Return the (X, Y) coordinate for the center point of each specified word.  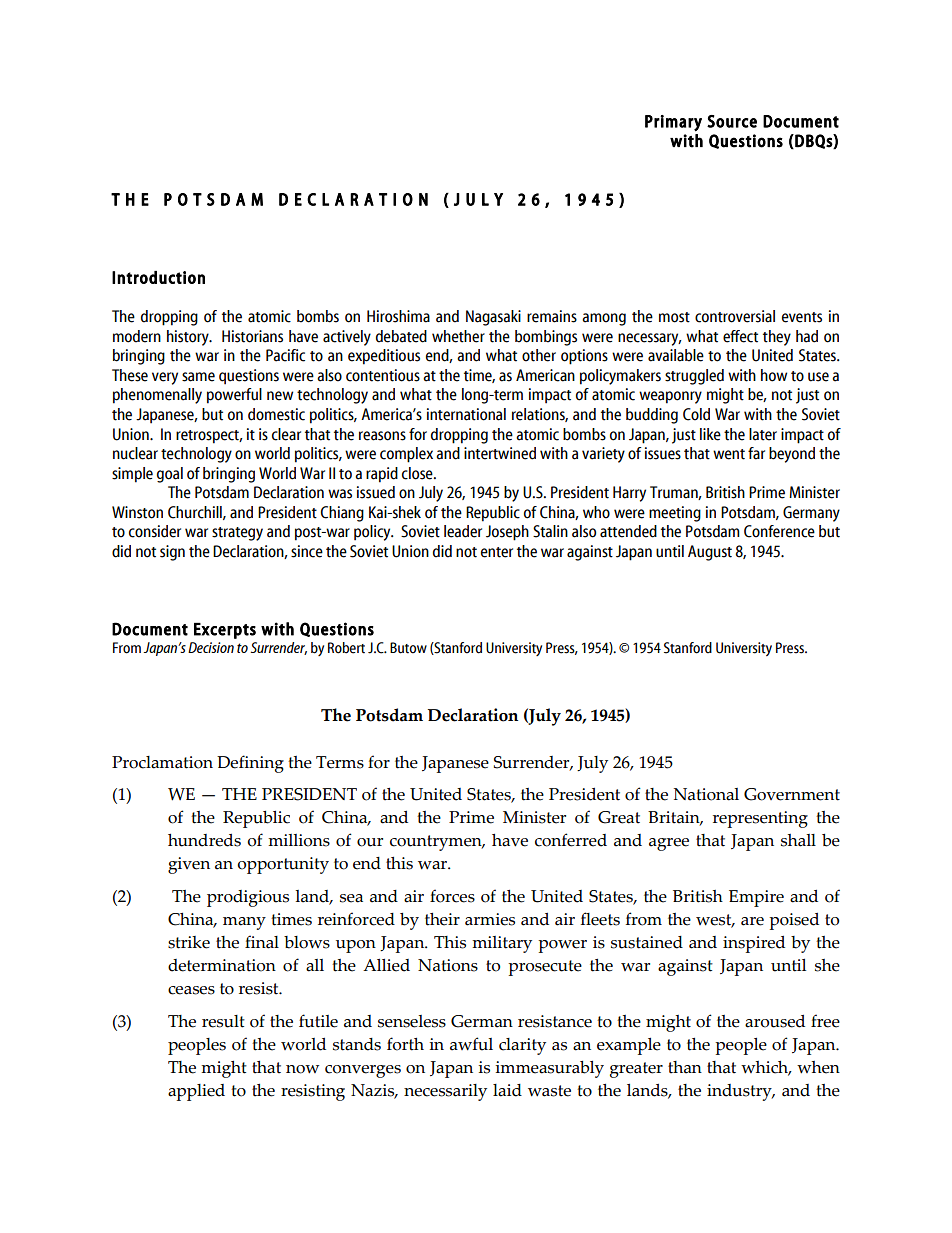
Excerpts (225, 631)
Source (732, 121)
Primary (673, 123)
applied (196, 1092)
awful (471, 1044)
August (710, 553)
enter (497, 552)
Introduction (158, 277)
